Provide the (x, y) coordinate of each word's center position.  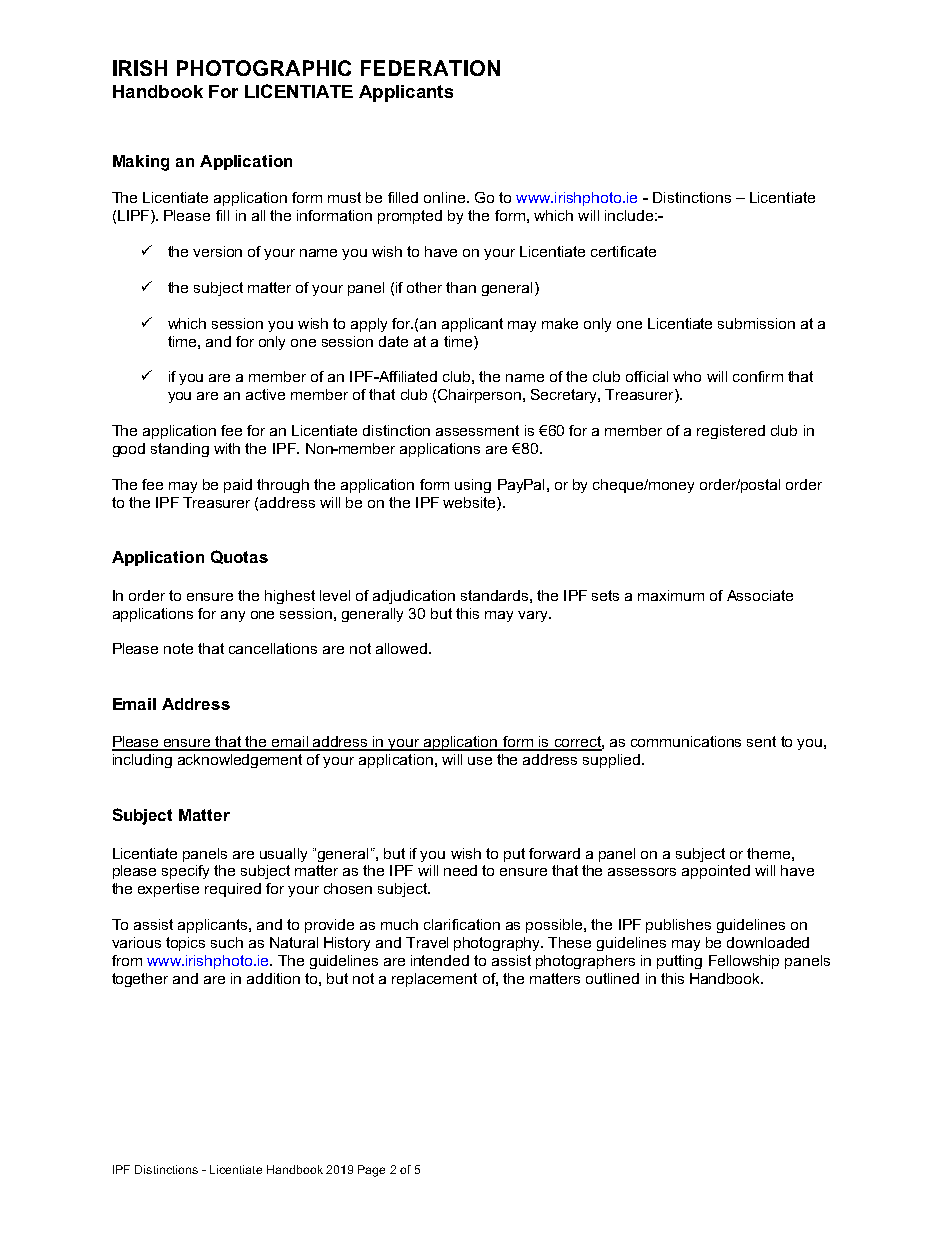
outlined (612, 978)
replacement (434, 980)
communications (686, 741)
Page (371, 1171)
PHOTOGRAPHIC (264, 68)
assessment (477, 430)
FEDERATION (430, 68)
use (480, 761)
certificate (623, 251)
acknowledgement (240, 761)
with (227, 448)
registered (731, 432)
